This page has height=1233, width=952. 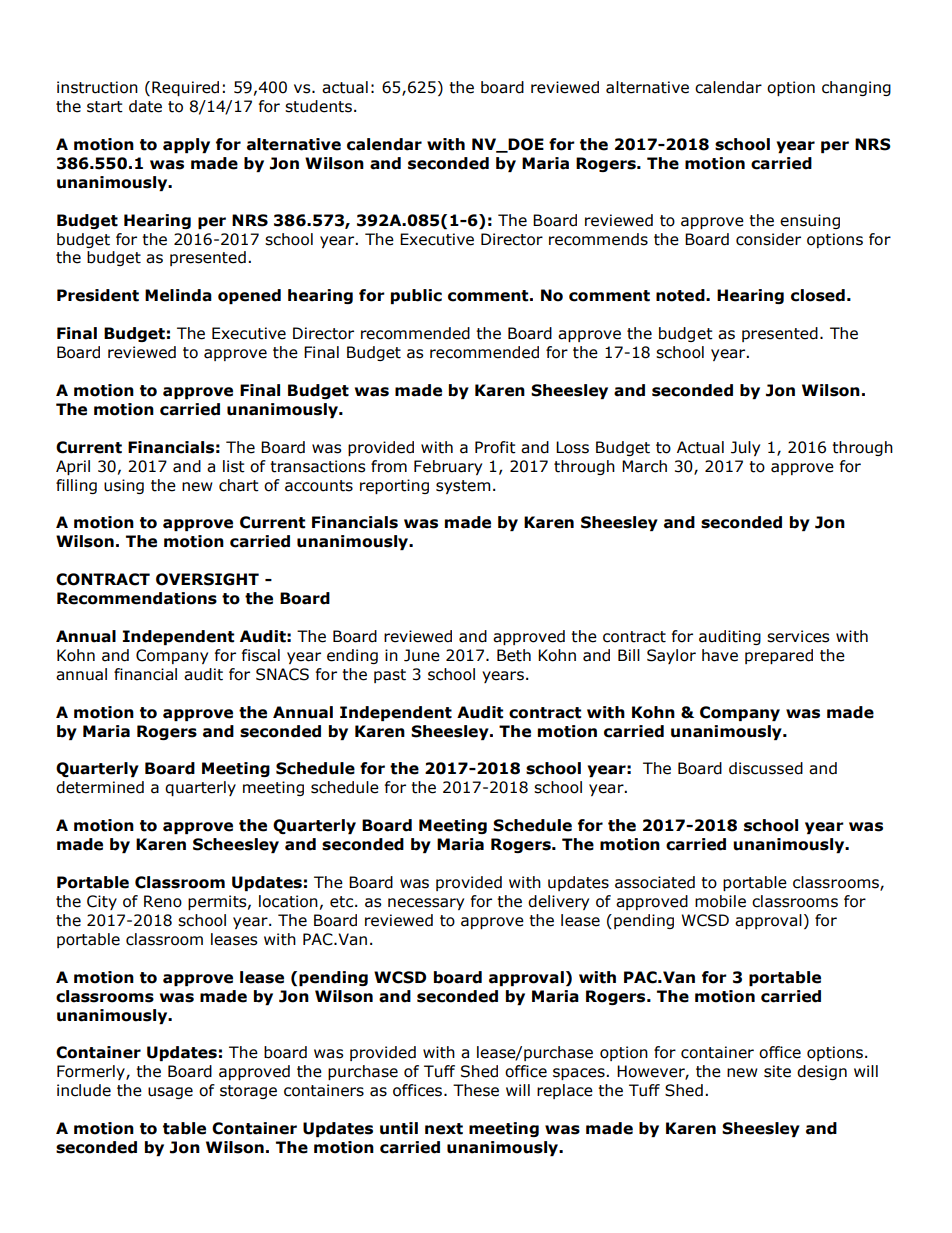 I want to click on determined, so click(x=100, y=787).
